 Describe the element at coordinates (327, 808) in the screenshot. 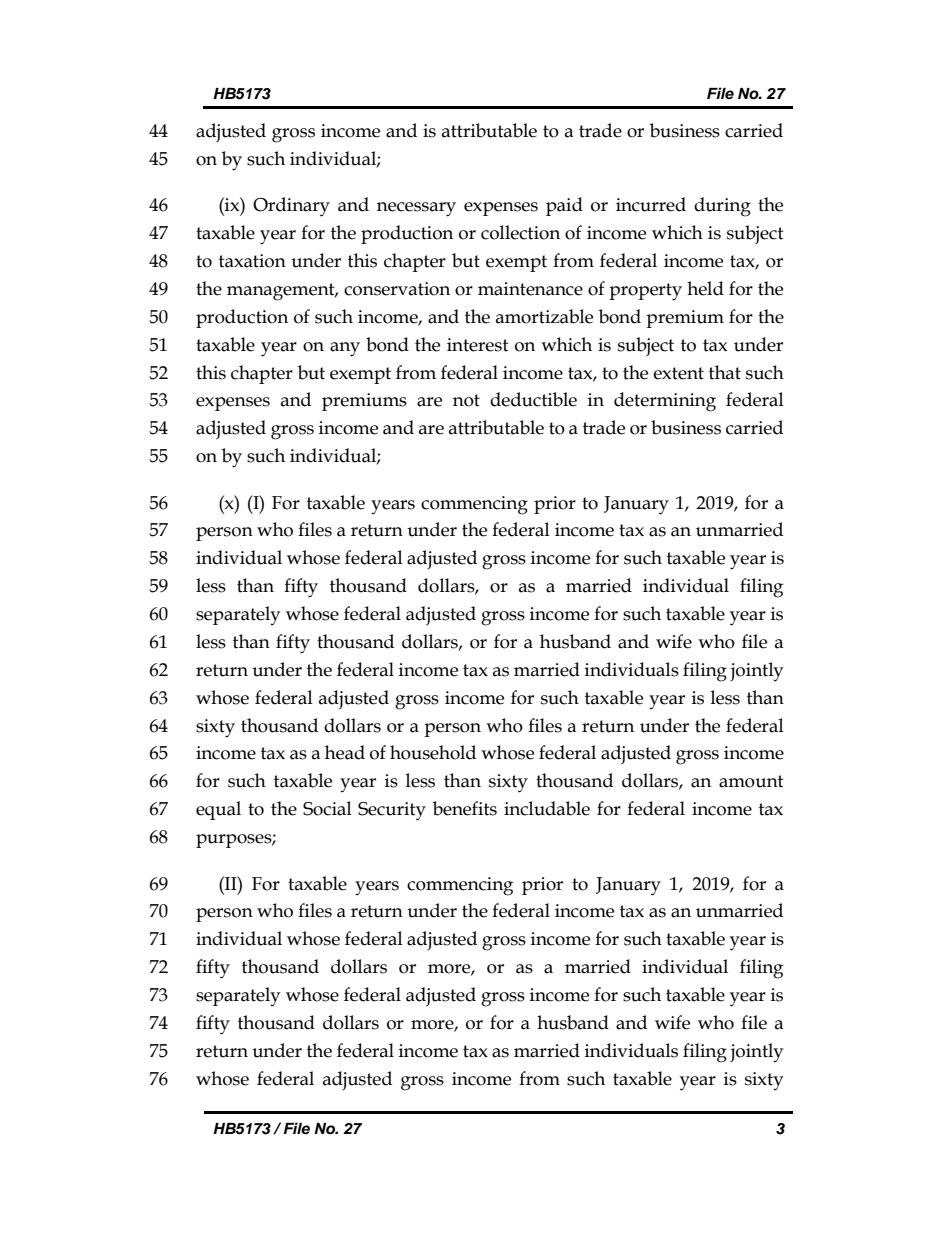

I see `Social` at that location.
